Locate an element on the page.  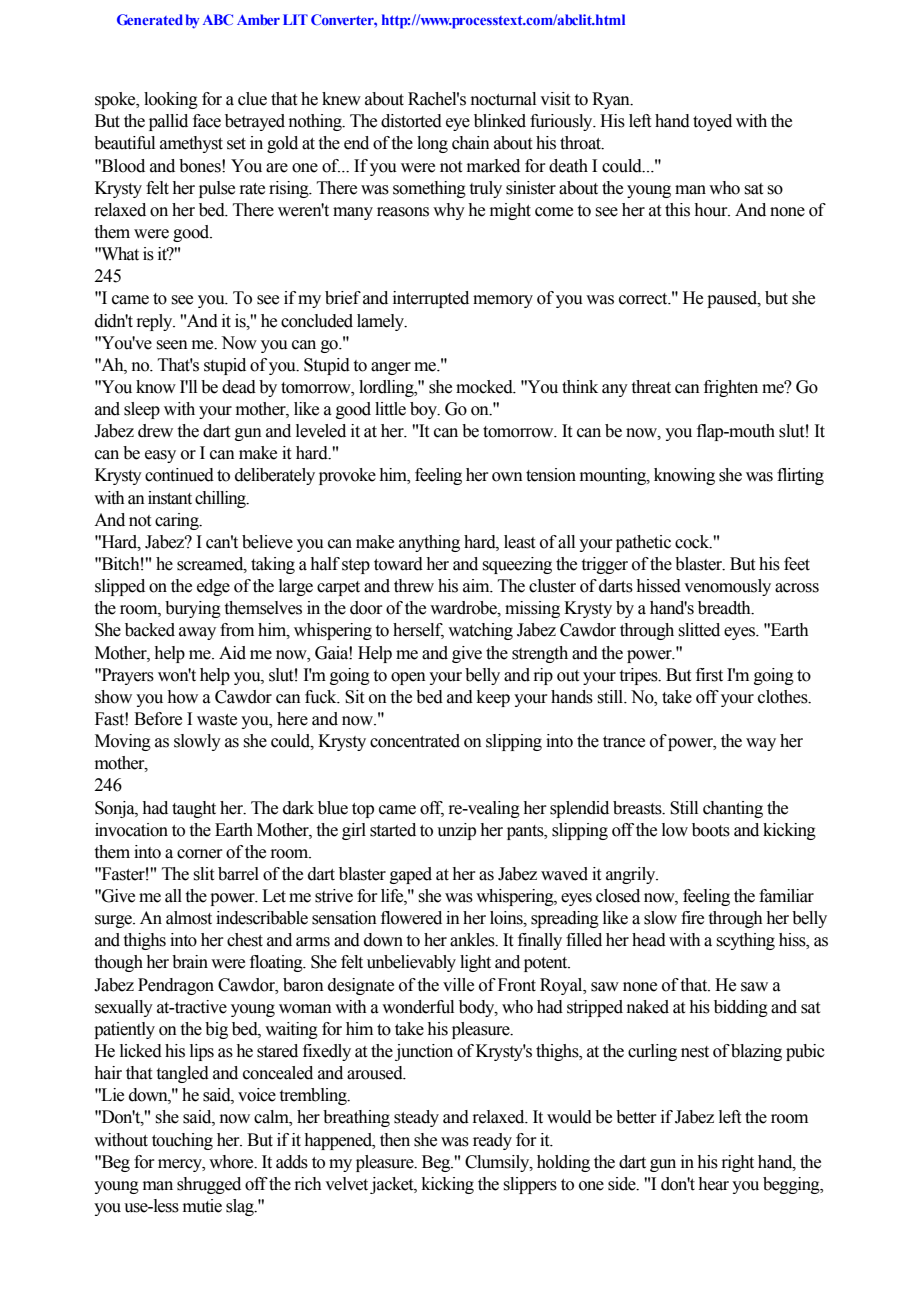
ready is located at coordinates (492, 1141).
